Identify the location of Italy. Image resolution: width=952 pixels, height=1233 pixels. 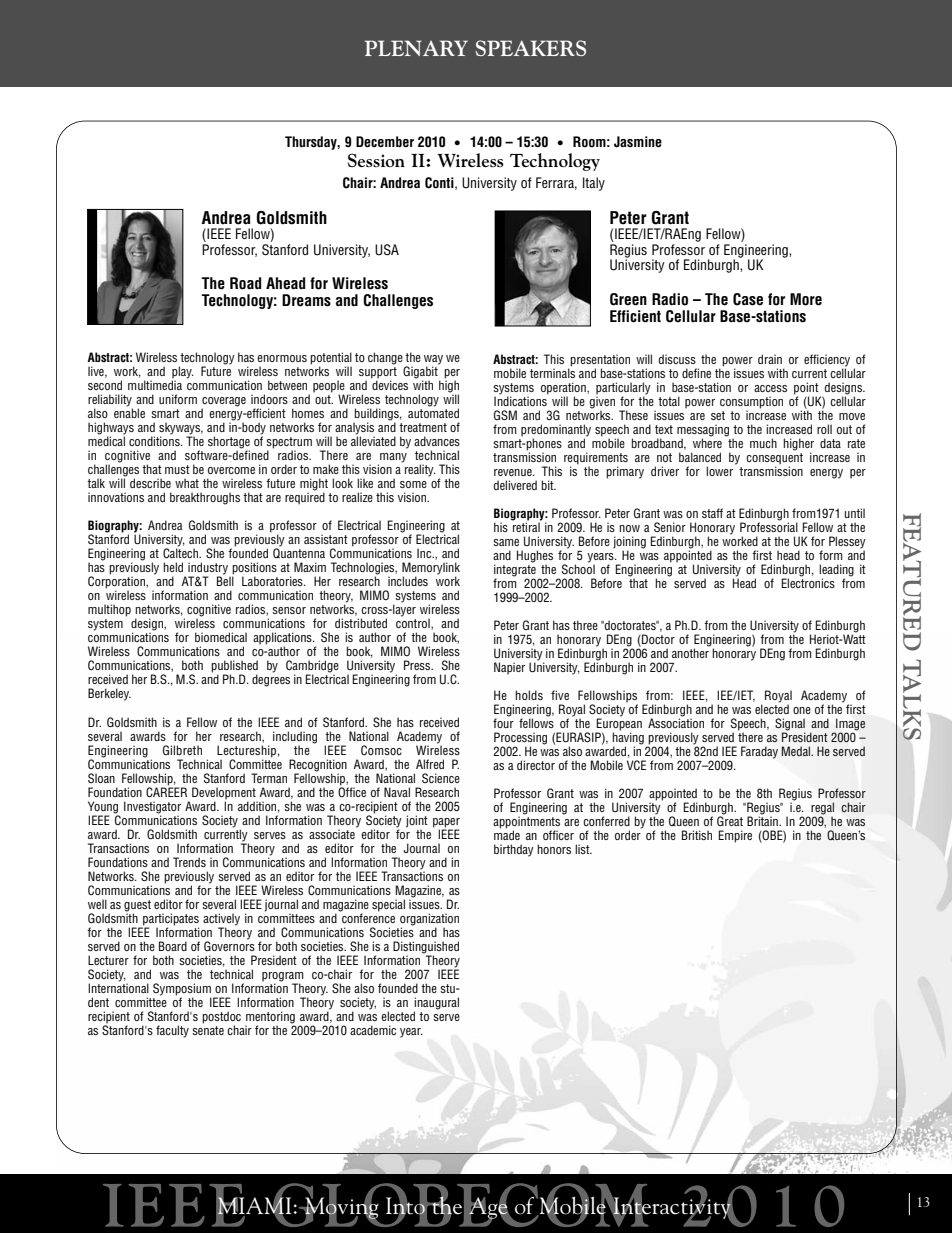
(594, 184).
